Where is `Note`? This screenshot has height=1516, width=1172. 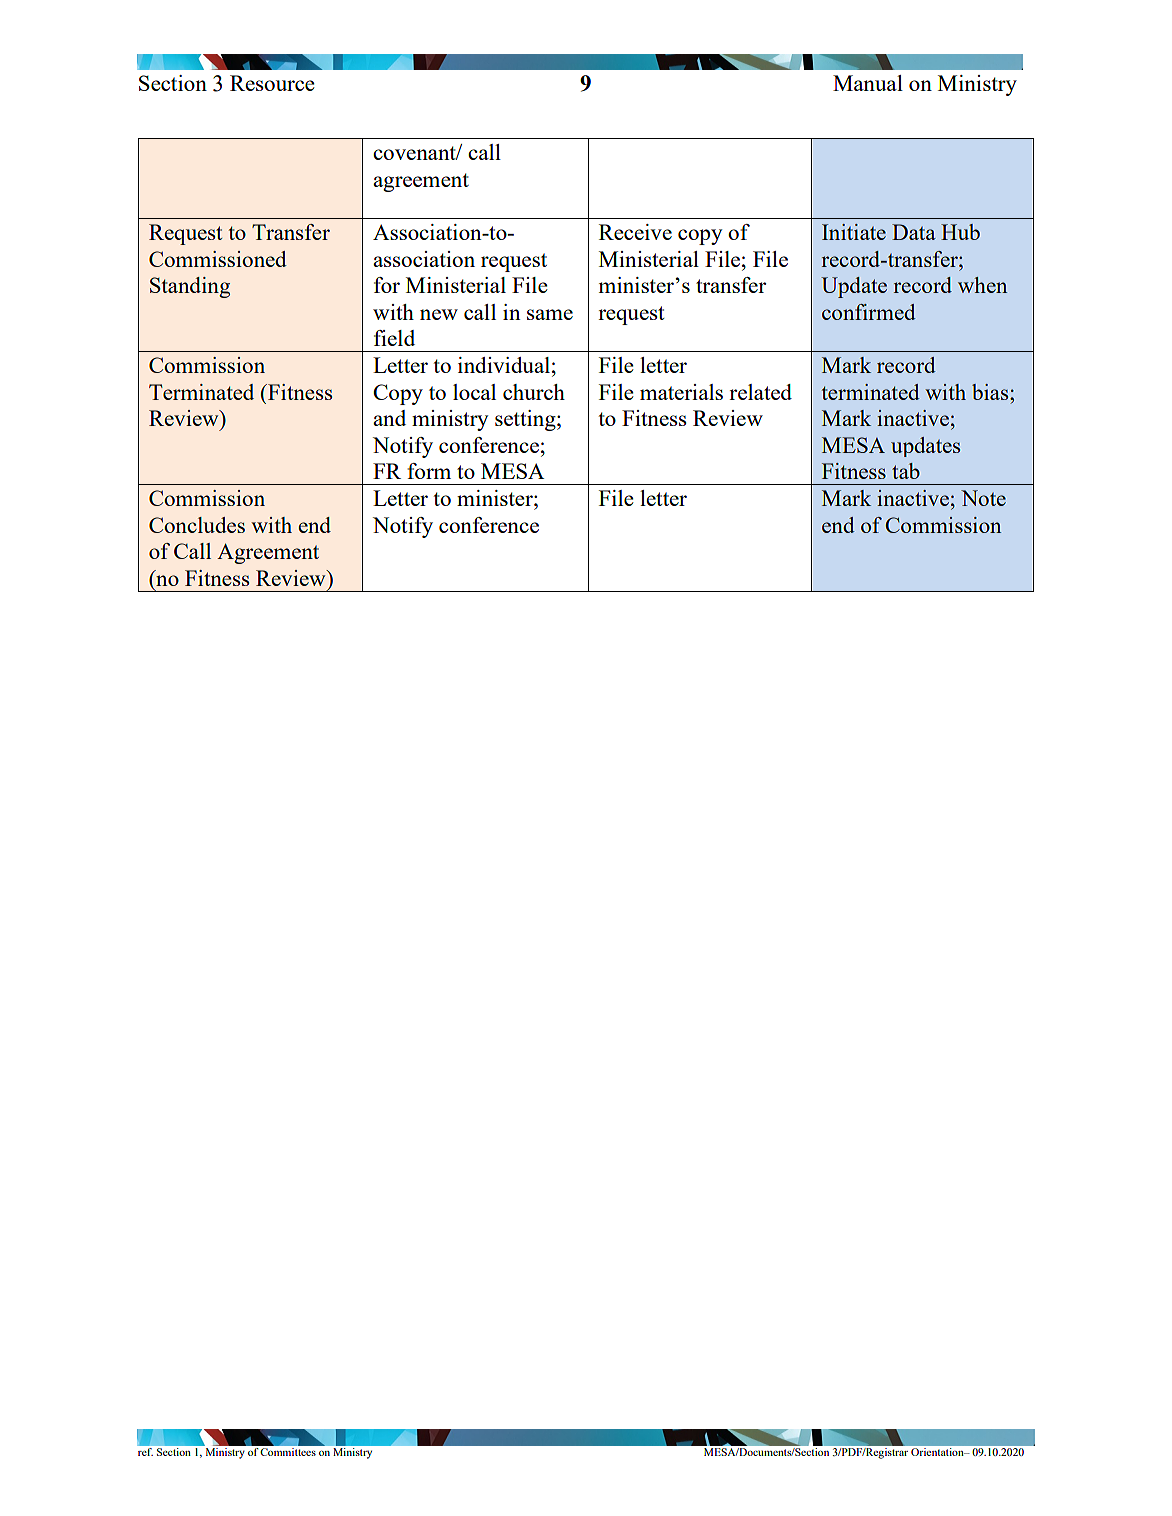 Note is located at coordinates (983, 498).
